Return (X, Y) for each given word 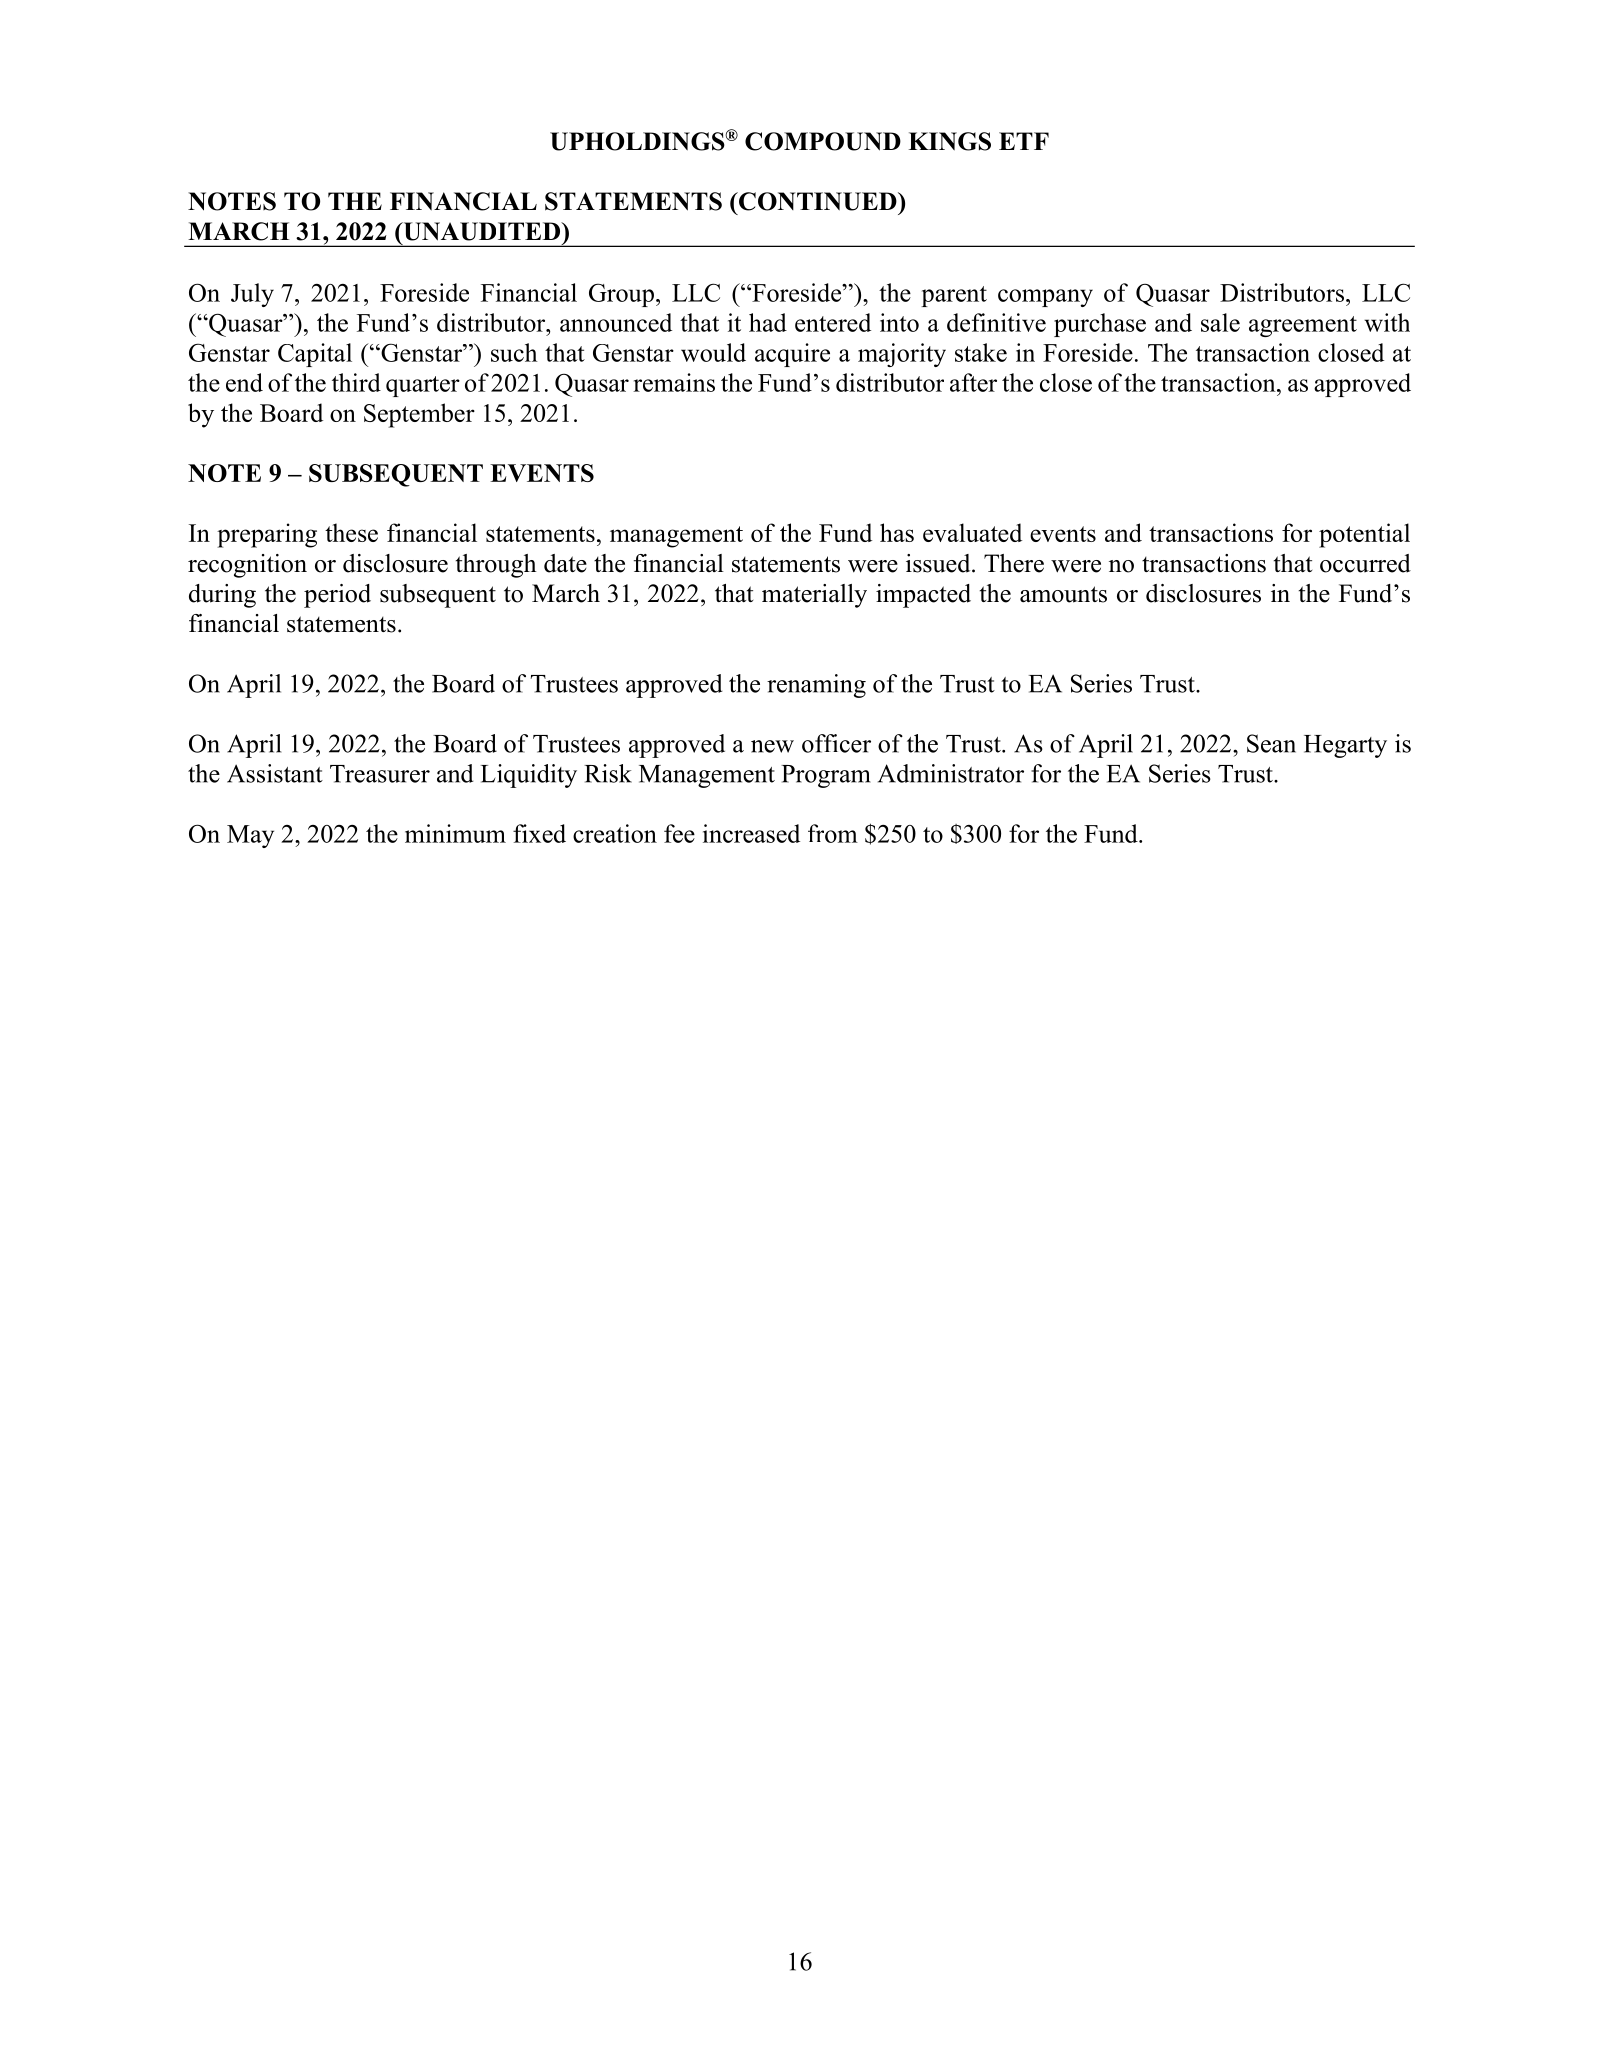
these (351, 532)
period (337, 596)
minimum (455, 833)
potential (1364, 535)
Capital (315, 355)
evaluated (972, 532)
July (252, 295)
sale (1220, 322)
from (833, 833)
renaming (816, 686)
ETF (1024, 141)
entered (833, 322)
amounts (1063, 594)
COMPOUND (823, 141)
